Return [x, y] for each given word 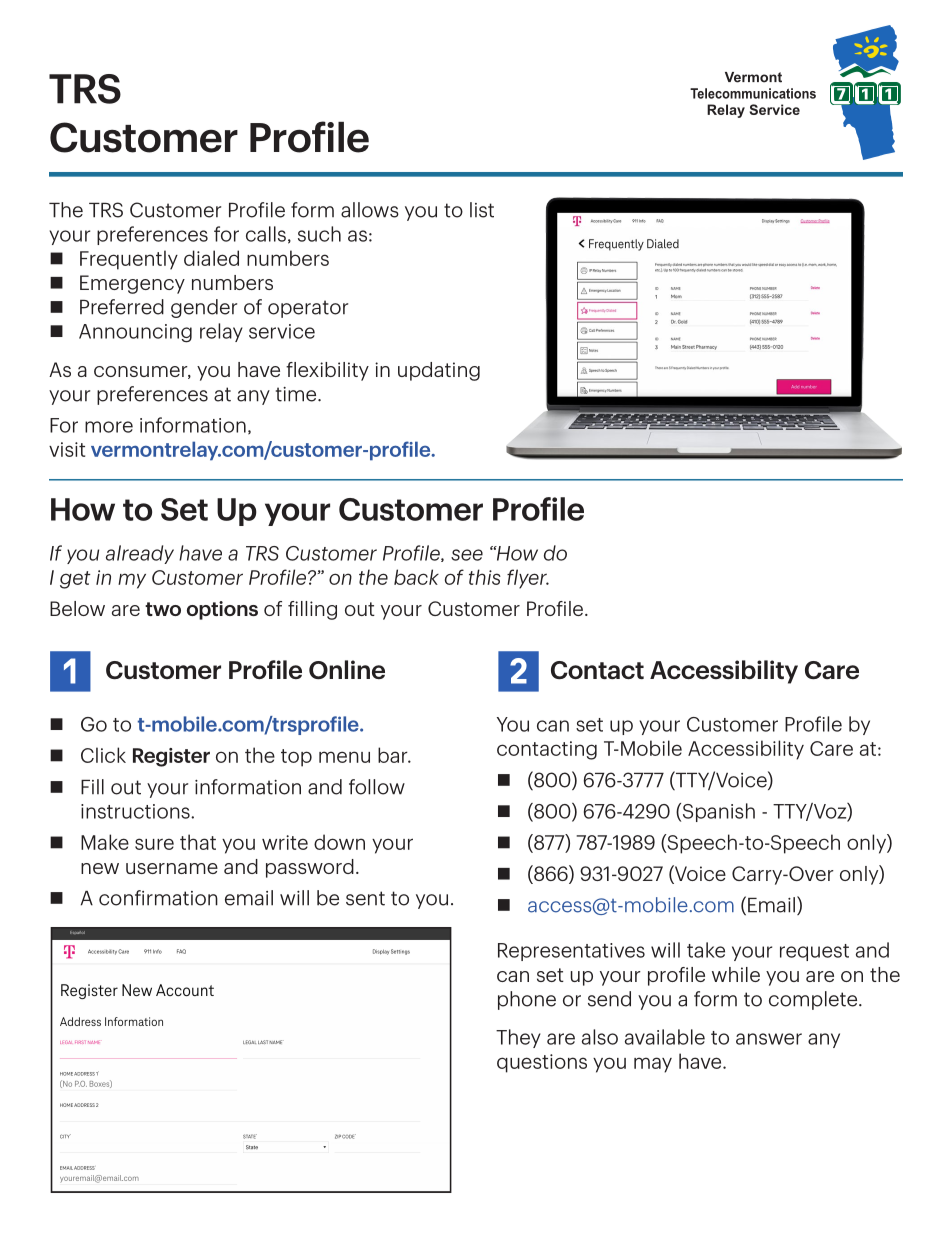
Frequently [129, 260]
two [163, 609]
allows [370, 210]
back [416, 577]
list [482, 210]
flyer [528, 579]
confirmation [158, 898]
